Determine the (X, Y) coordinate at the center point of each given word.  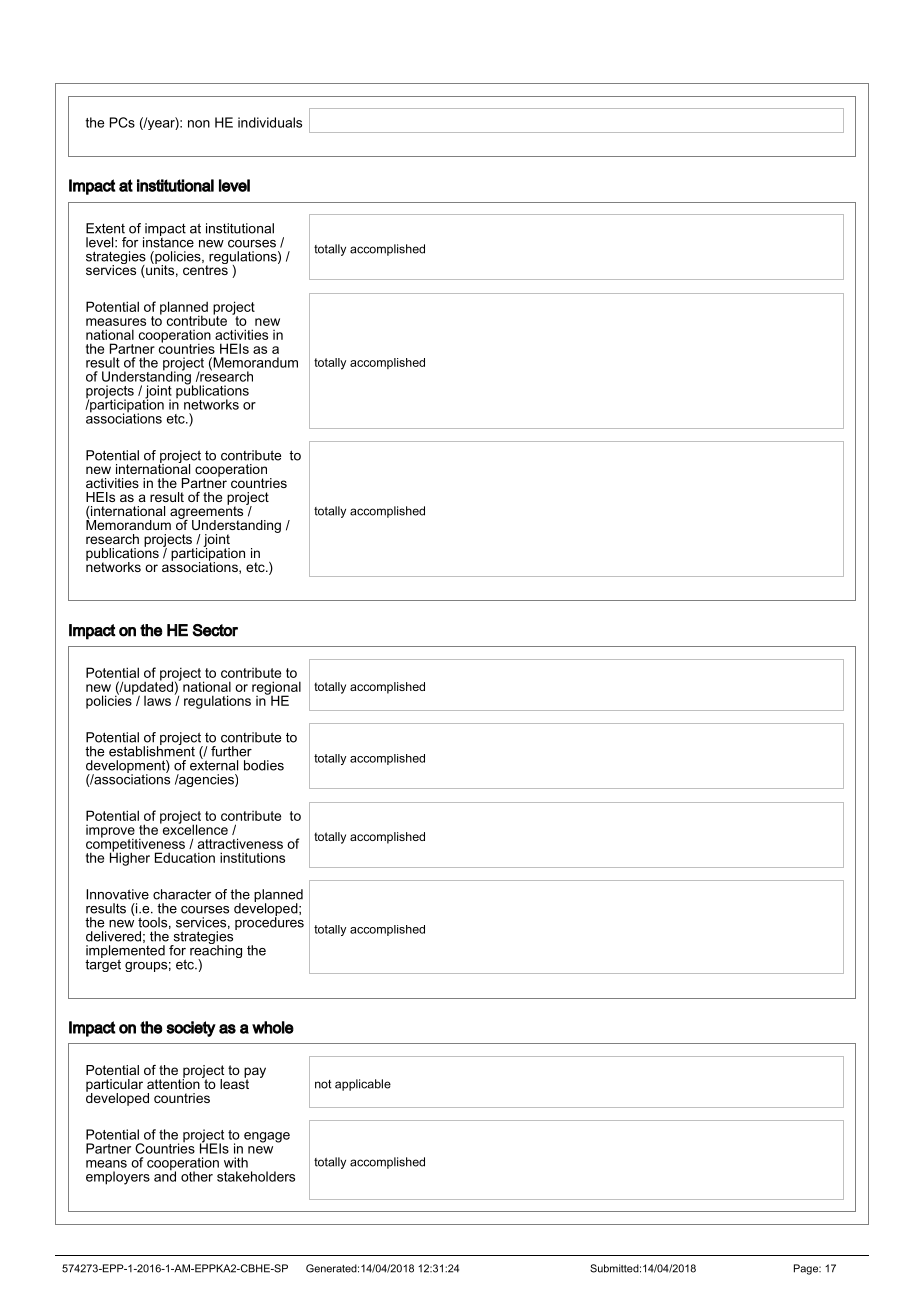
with (236, 1162)
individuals (270, 122)
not (323, 1084)
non (199, 124)
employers (118, 1178)
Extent (105, 228)
